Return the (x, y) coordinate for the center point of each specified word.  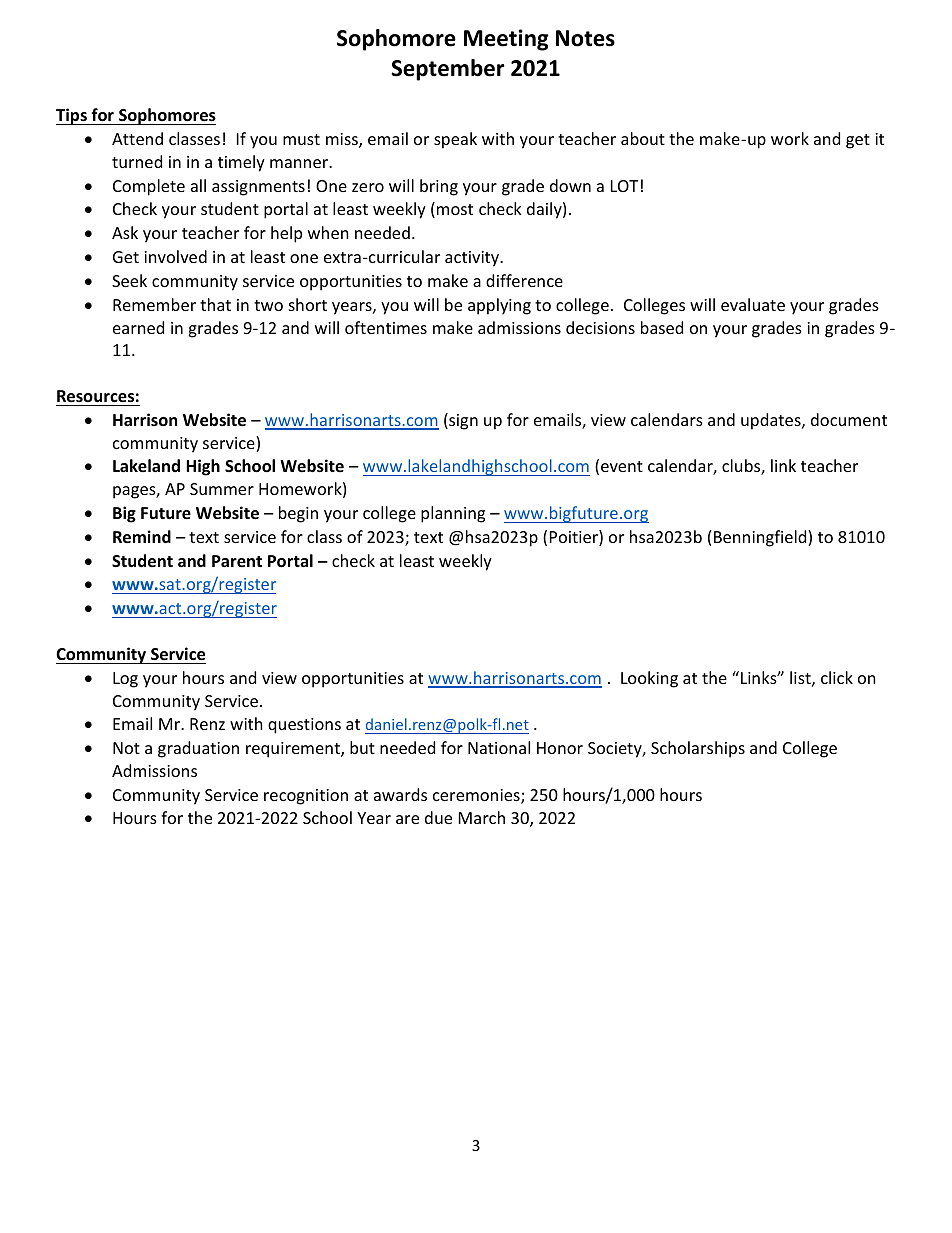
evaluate (753, 304)
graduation (198, 749)
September (448, 70)
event (622, 466)
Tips (72, 116)
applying (499, 306)
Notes (585, 38)
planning (453, 514)
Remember (154, 304)
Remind (142, 537)
